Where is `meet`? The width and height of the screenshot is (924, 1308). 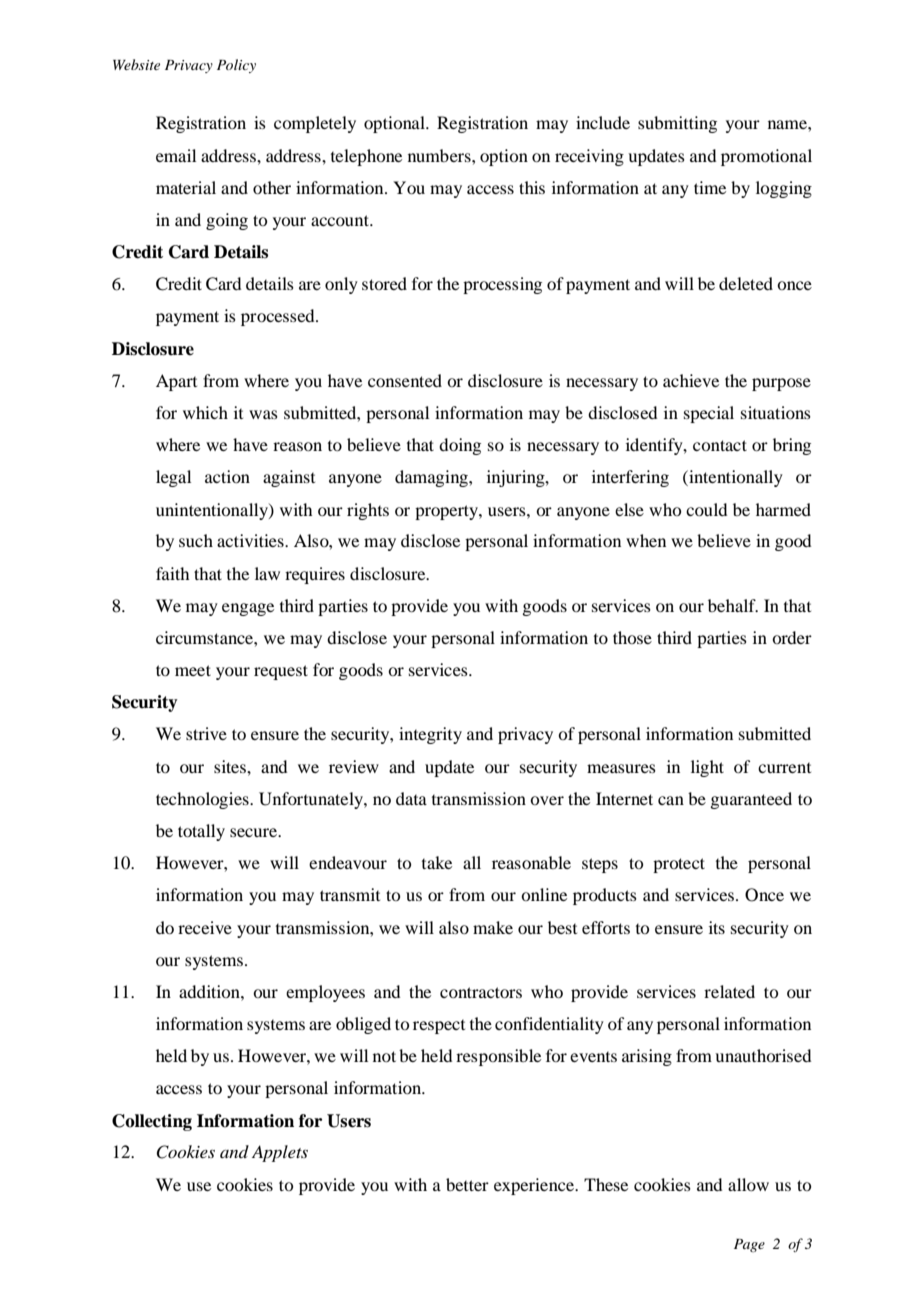
meet is located at coordinates (193, 670).
